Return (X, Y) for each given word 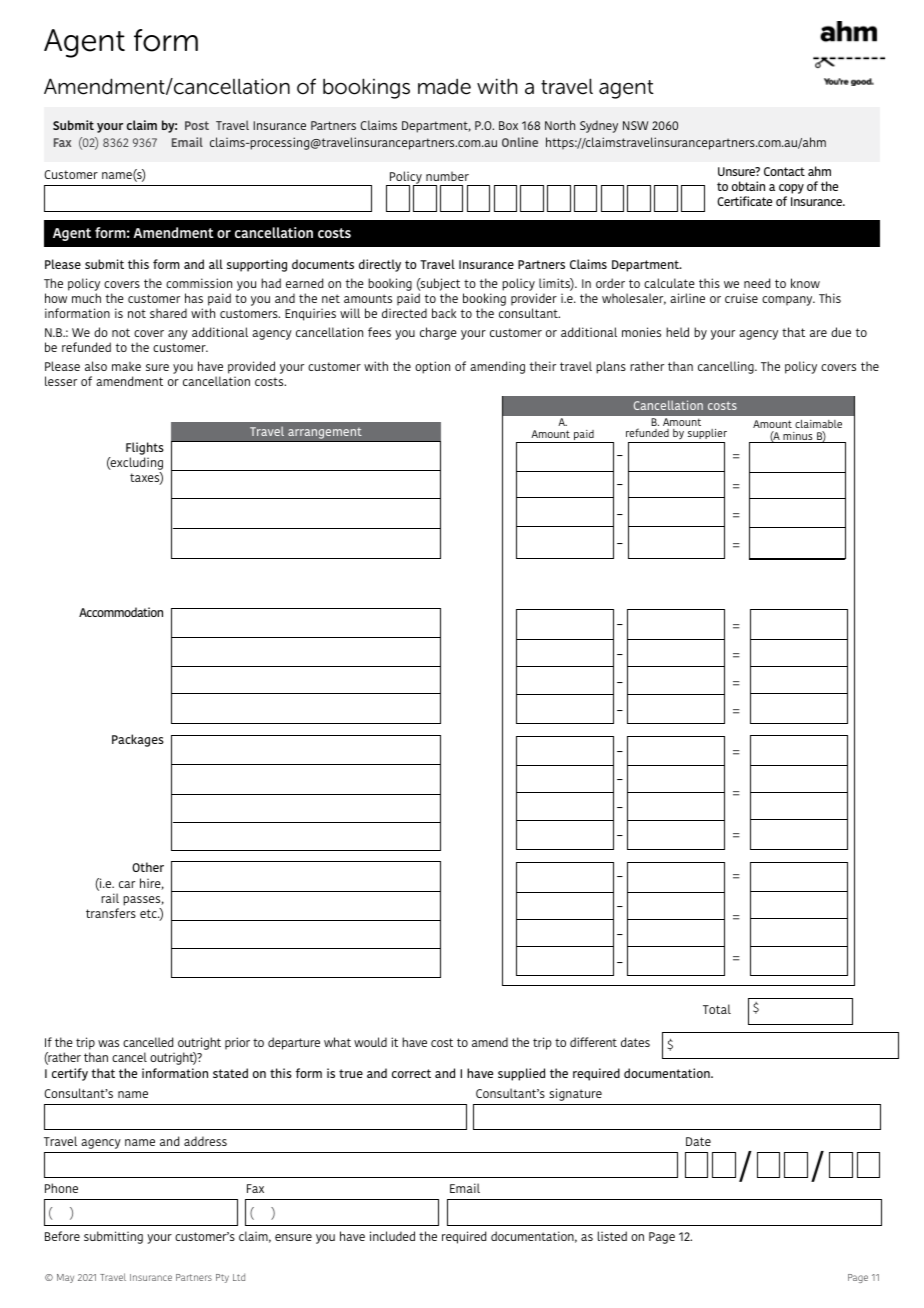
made (444, 86)
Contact (784, 171)
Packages (138, 740)
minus (798, 437)
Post (197, 125)
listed (612, 1236)
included (392, 1236)
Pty (222, 1278)
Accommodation (121, 612)
